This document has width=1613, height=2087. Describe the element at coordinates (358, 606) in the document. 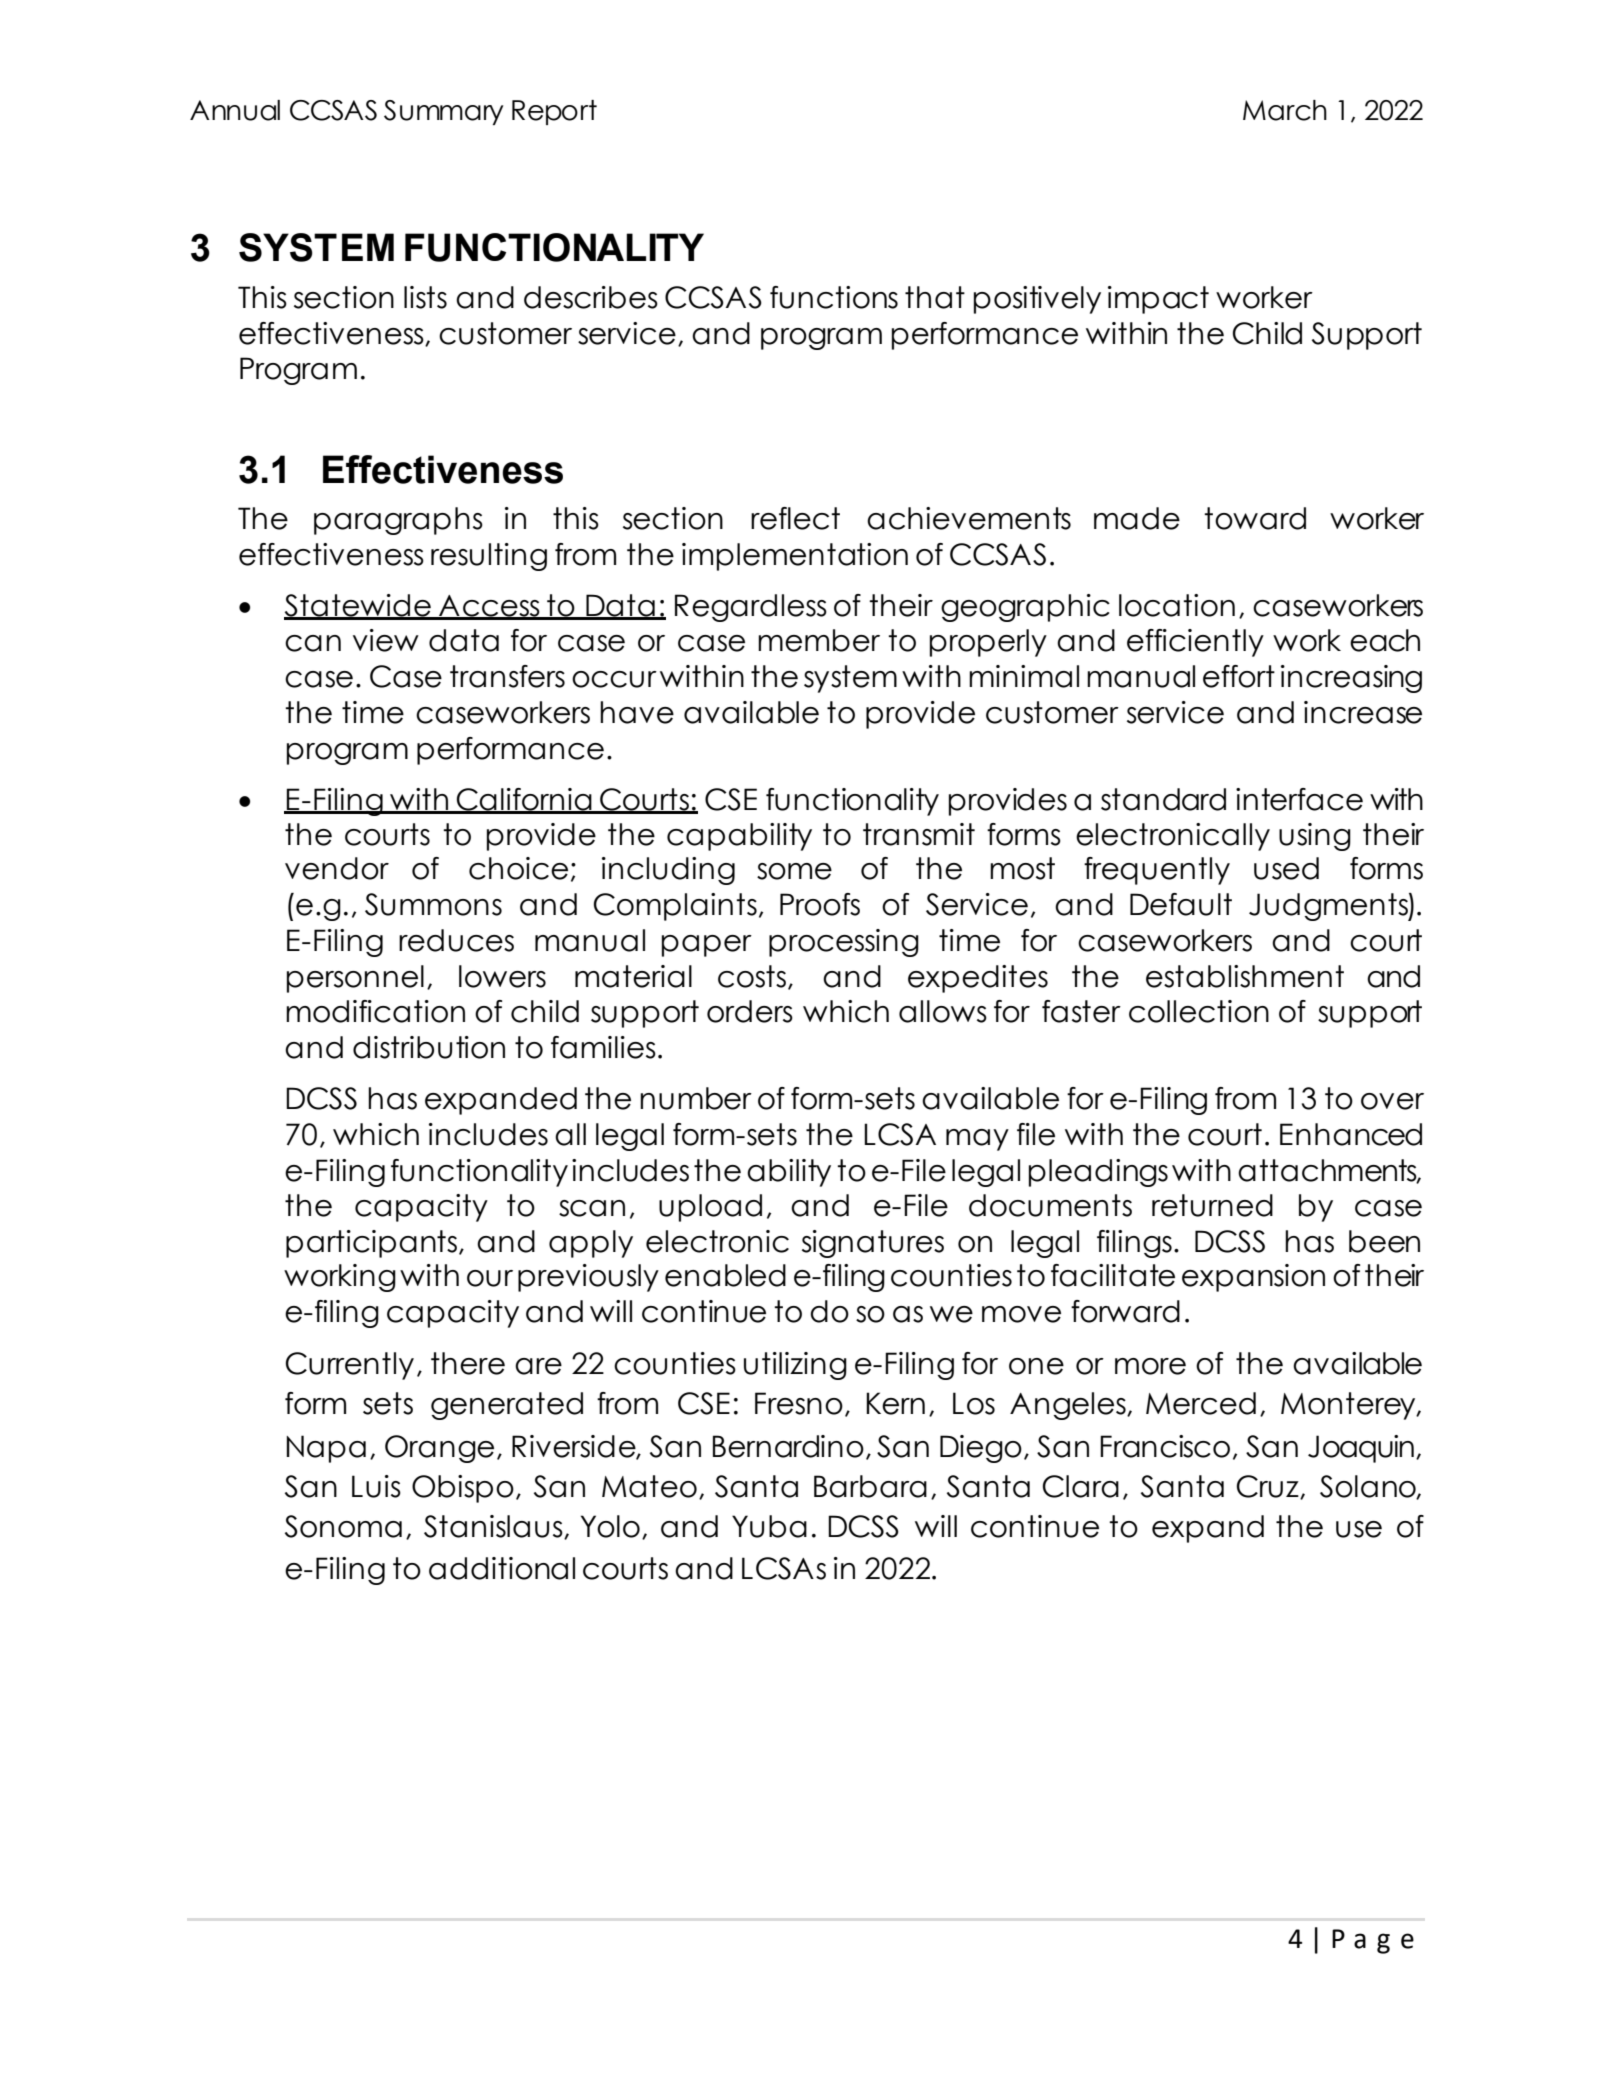

I see `Statewide` at that location.
